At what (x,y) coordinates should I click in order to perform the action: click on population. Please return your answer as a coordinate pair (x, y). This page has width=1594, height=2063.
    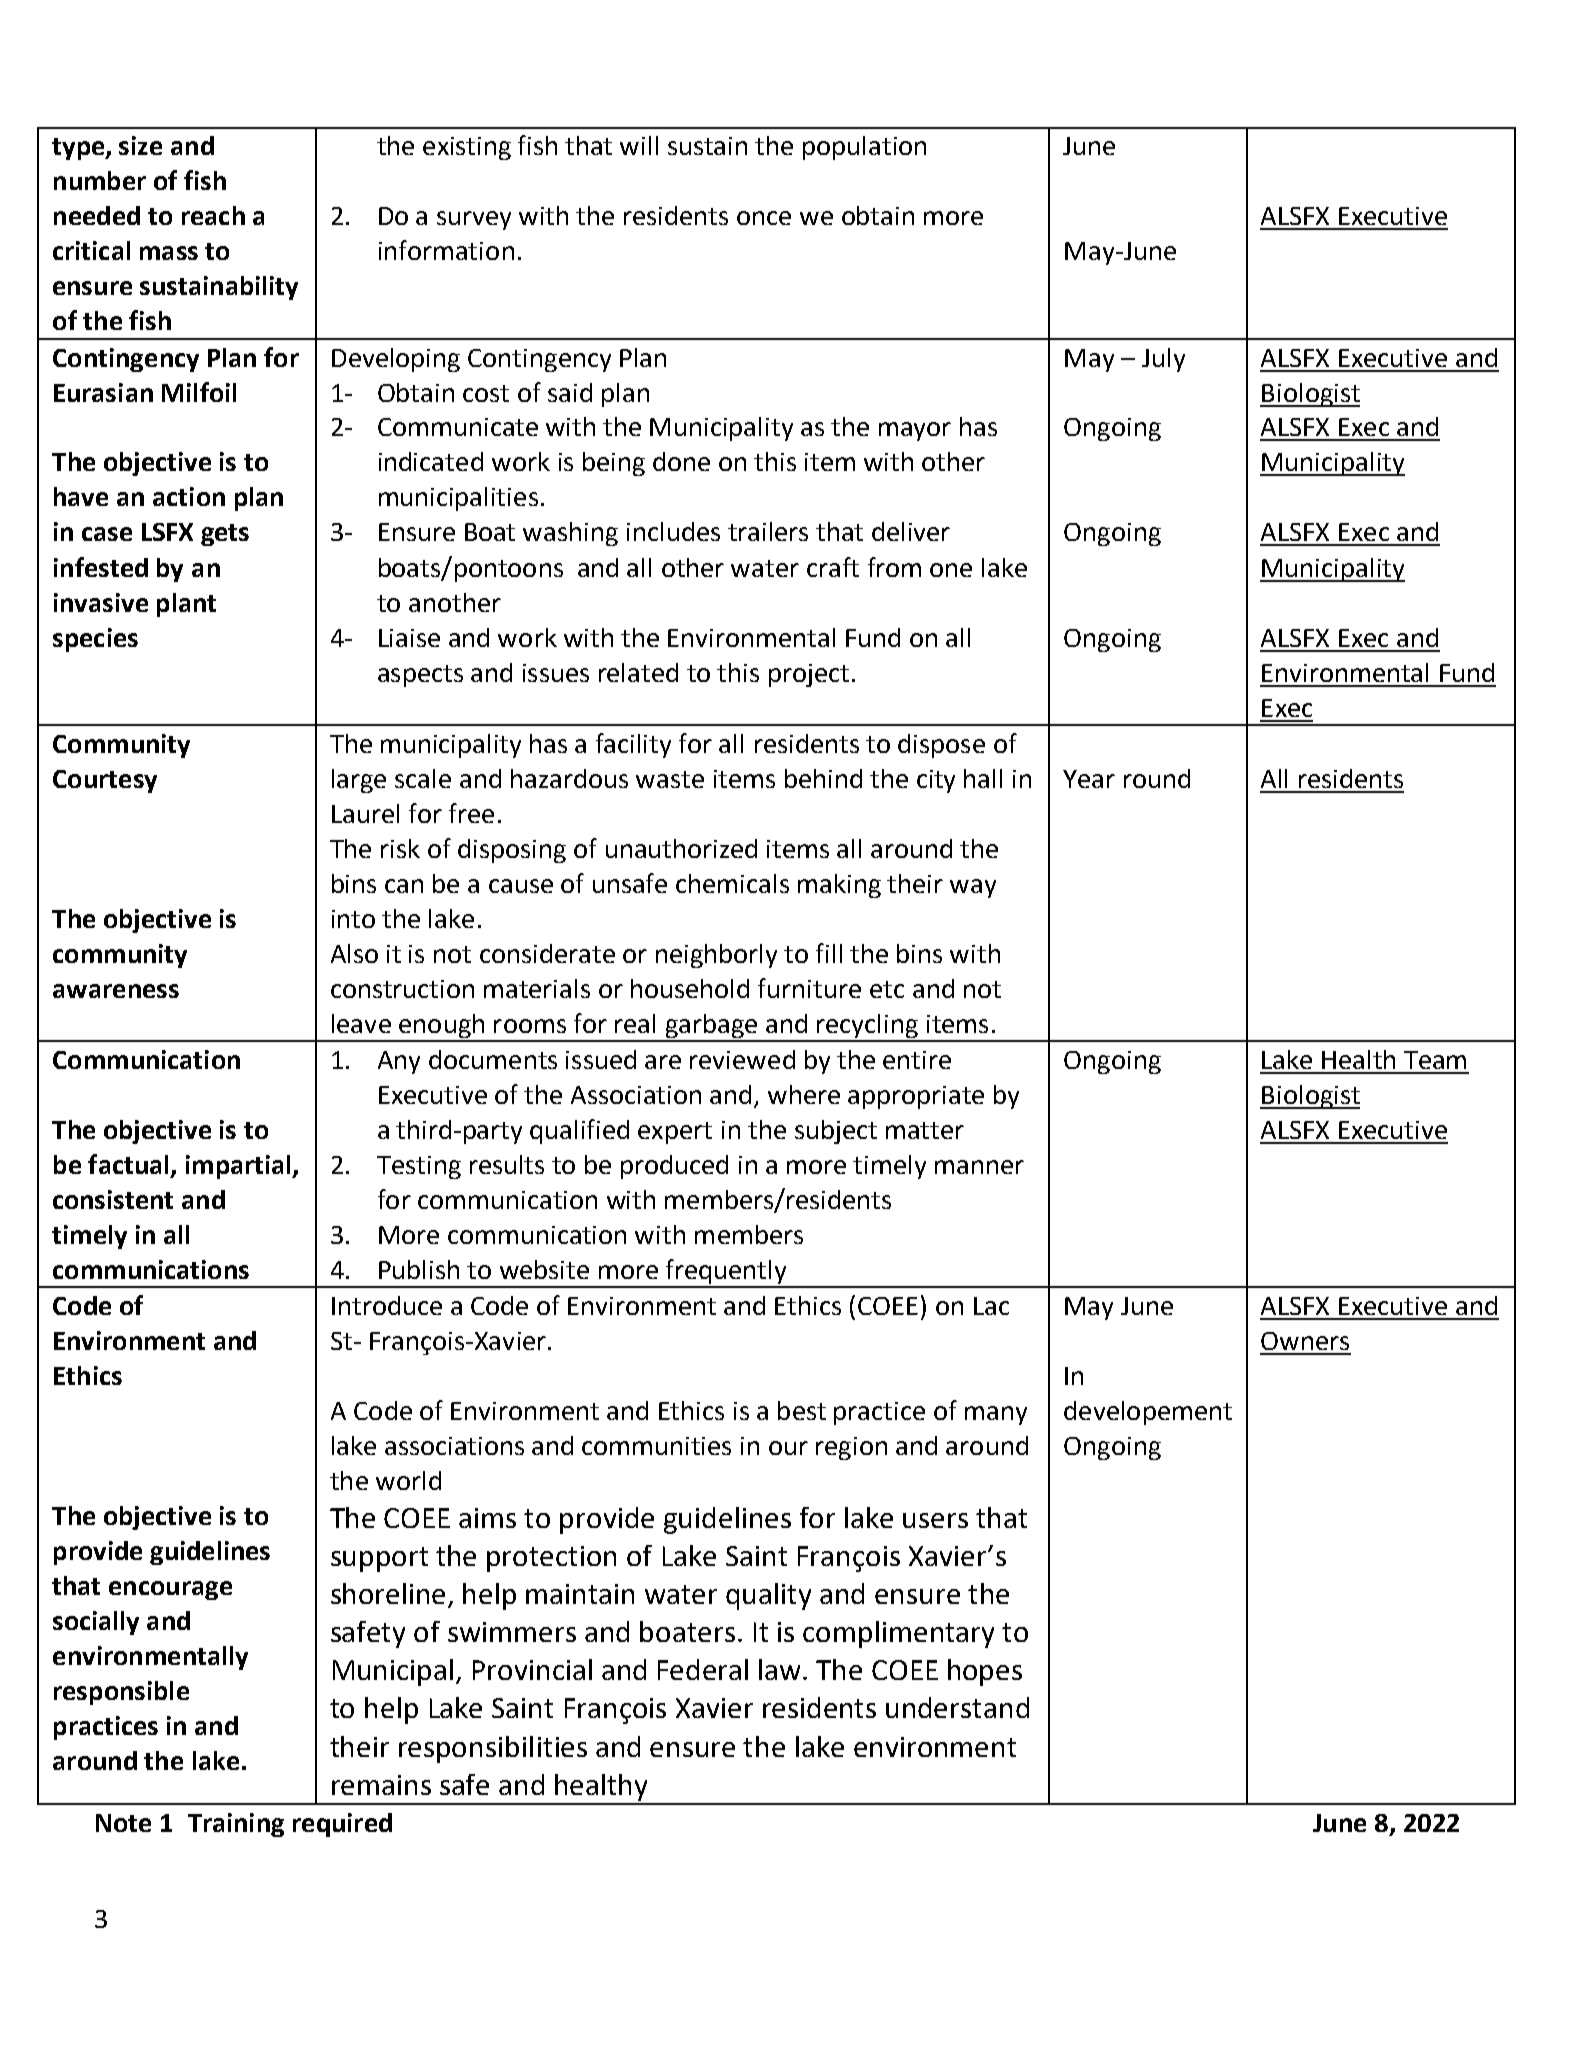
    Looking at the image, I should click on (864, 148).
